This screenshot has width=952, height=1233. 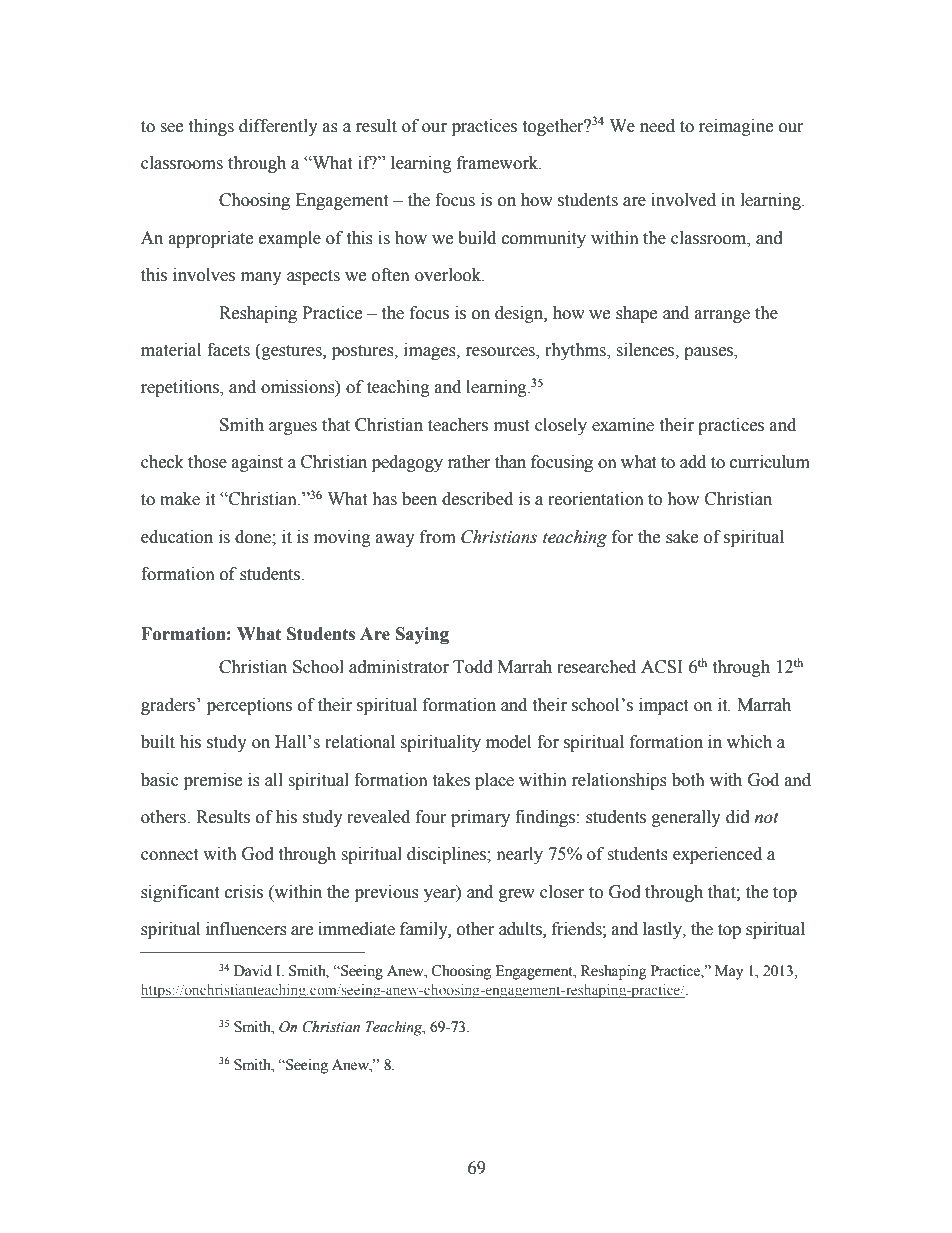 I want to click on framework, so click(x=499, y=163).
